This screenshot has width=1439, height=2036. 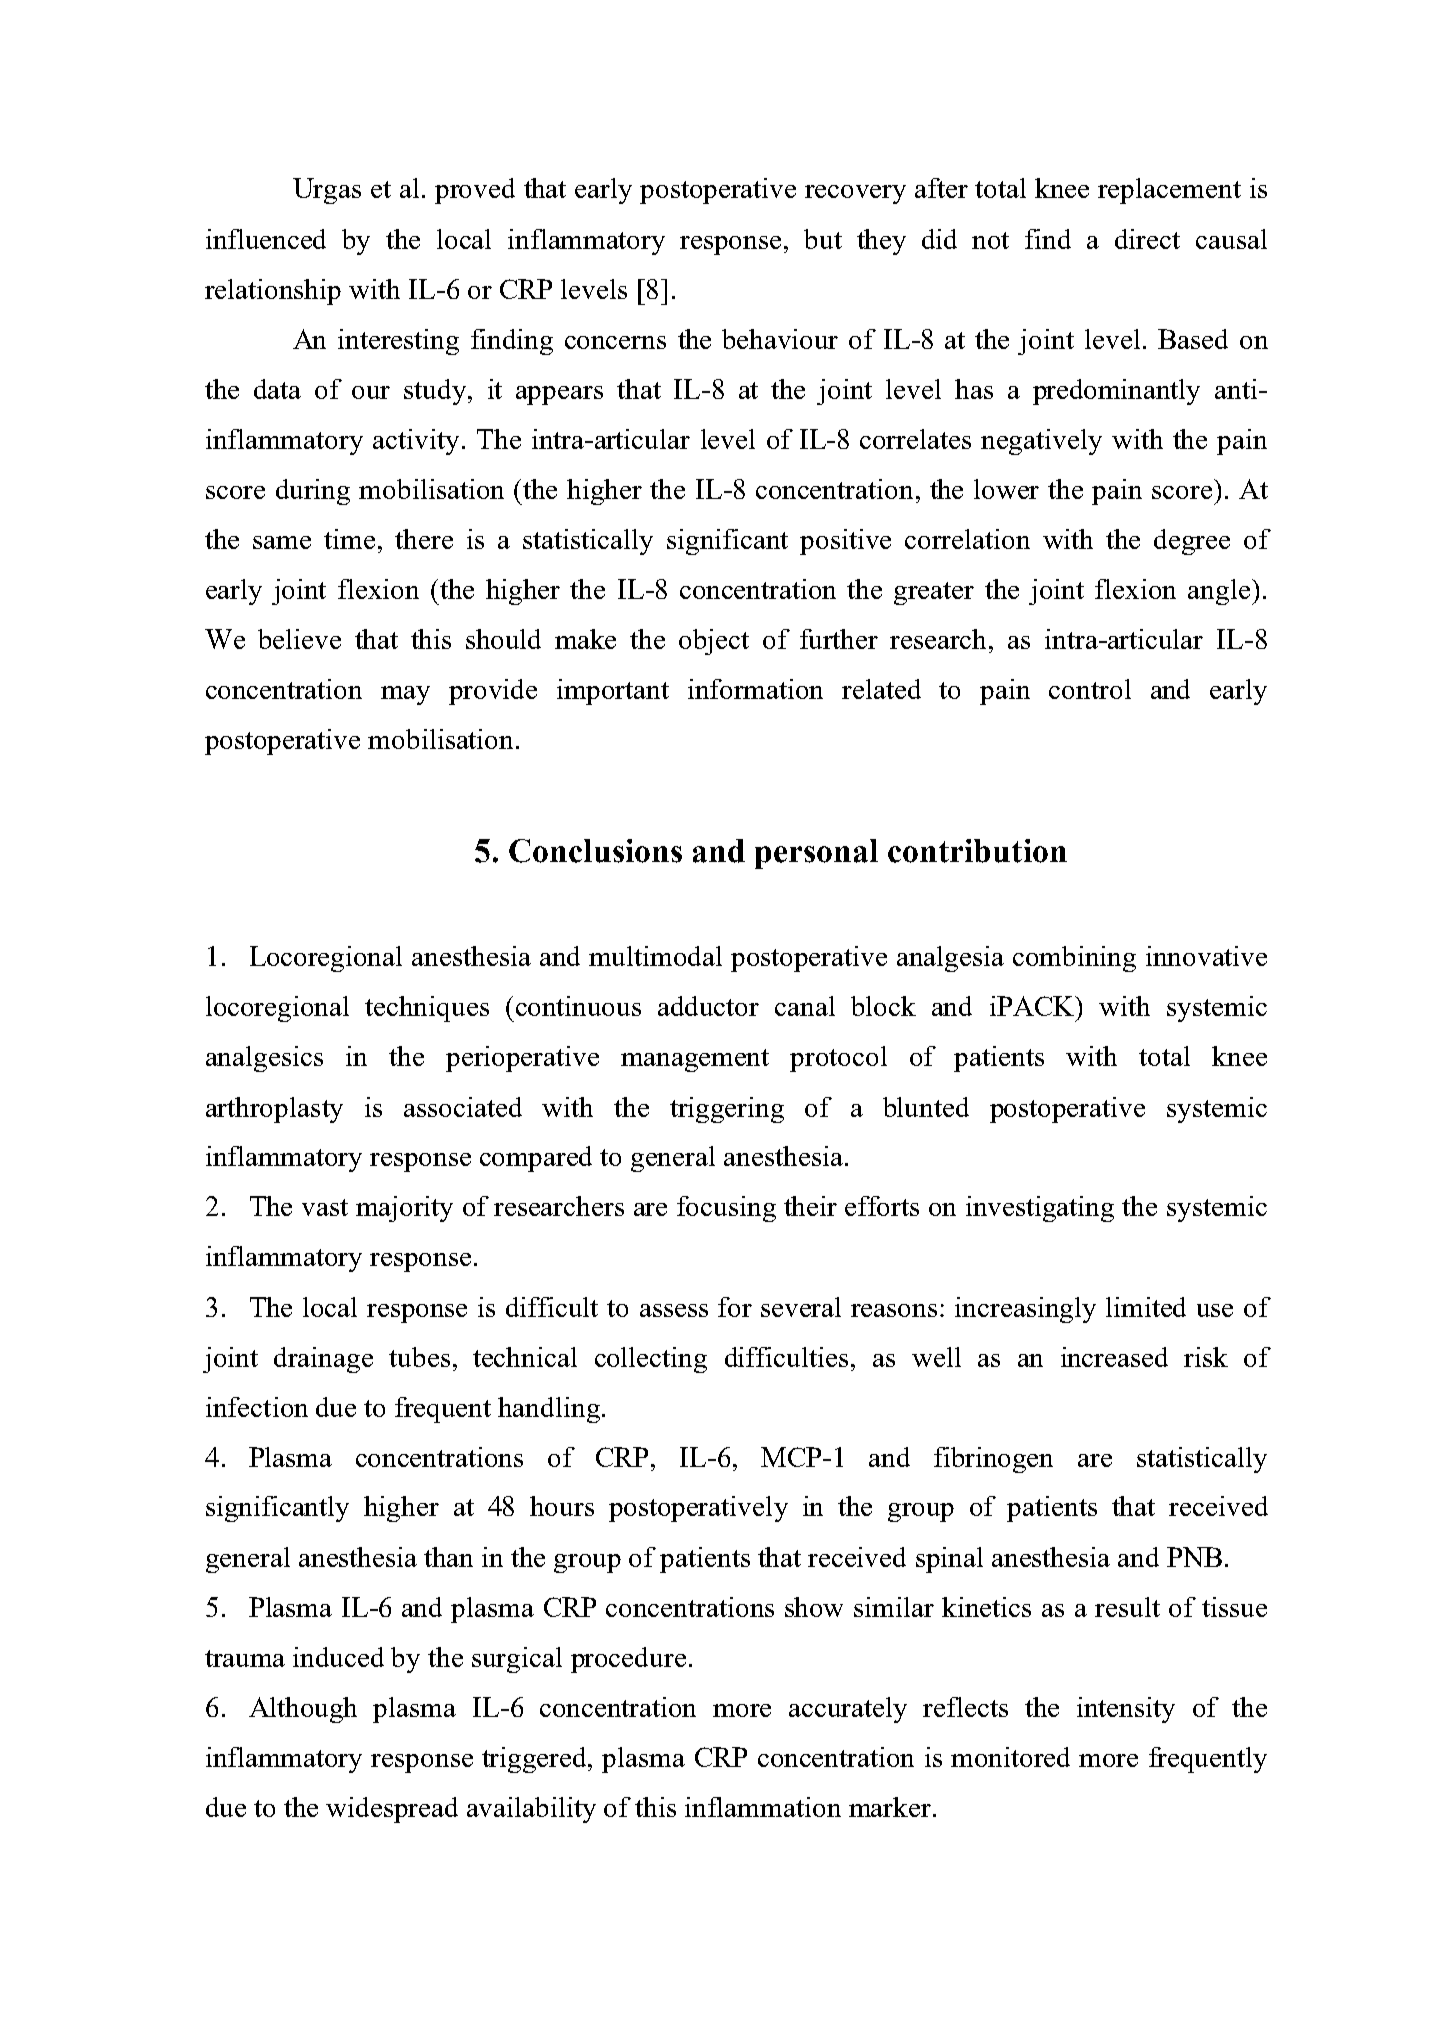 What do you see at coordinates (977, 851) in the screenshot?
I see `contribution` at bounding box center [977, 851].
